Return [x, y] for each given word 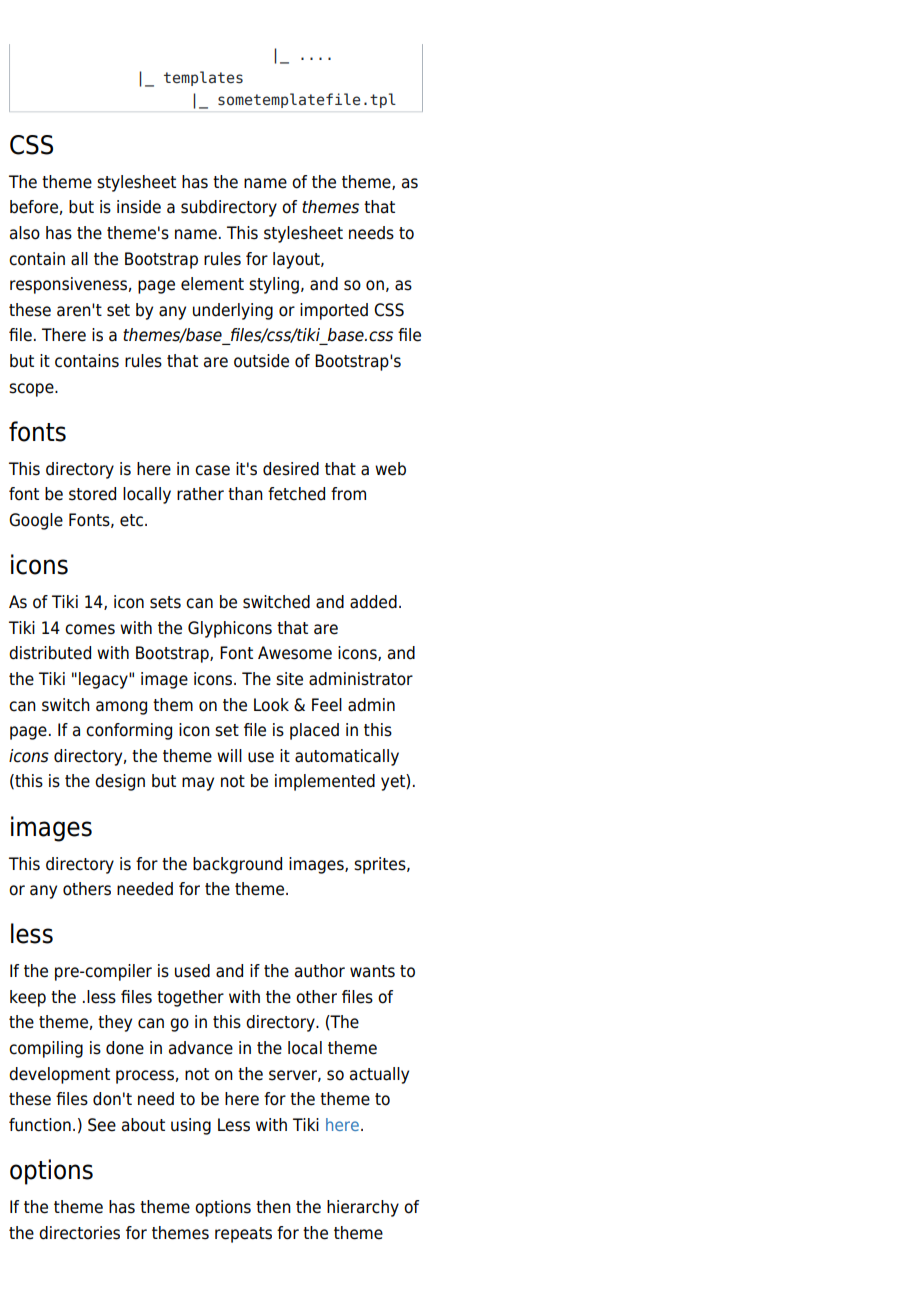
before [34, 207]
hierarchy [363, 1208]
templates [203, 78]
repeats [243, 1235]
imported [334, 311]
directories [79, 1233]
